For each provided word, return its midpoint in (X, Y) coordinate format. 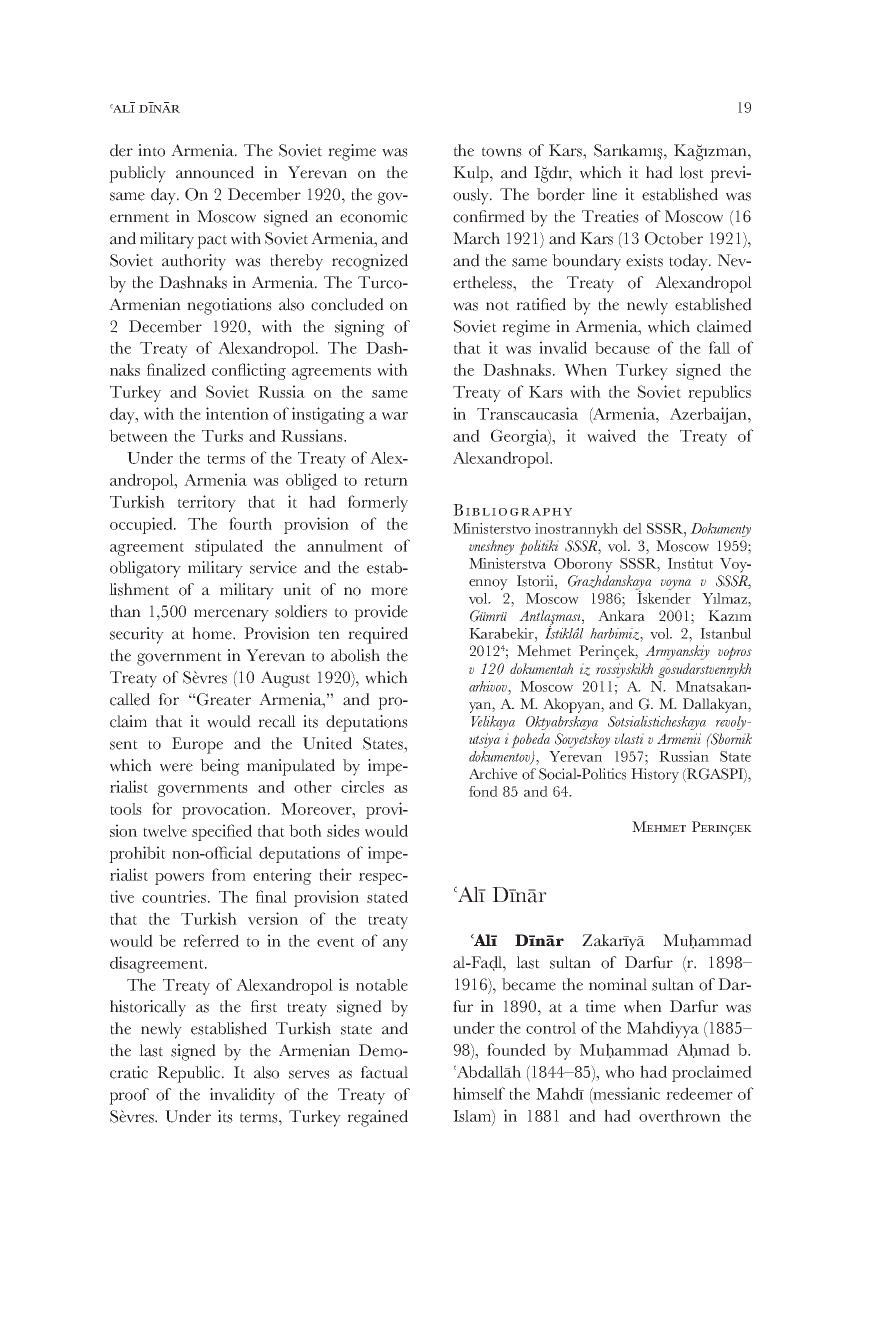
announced (215, 172)
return (386, 481)
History (655, 775)
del (632, 528)
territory (207, 503)
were (176, 767)
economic (374, 216)
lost (691, 172)
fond (483, 791)
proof (129, 1096)
